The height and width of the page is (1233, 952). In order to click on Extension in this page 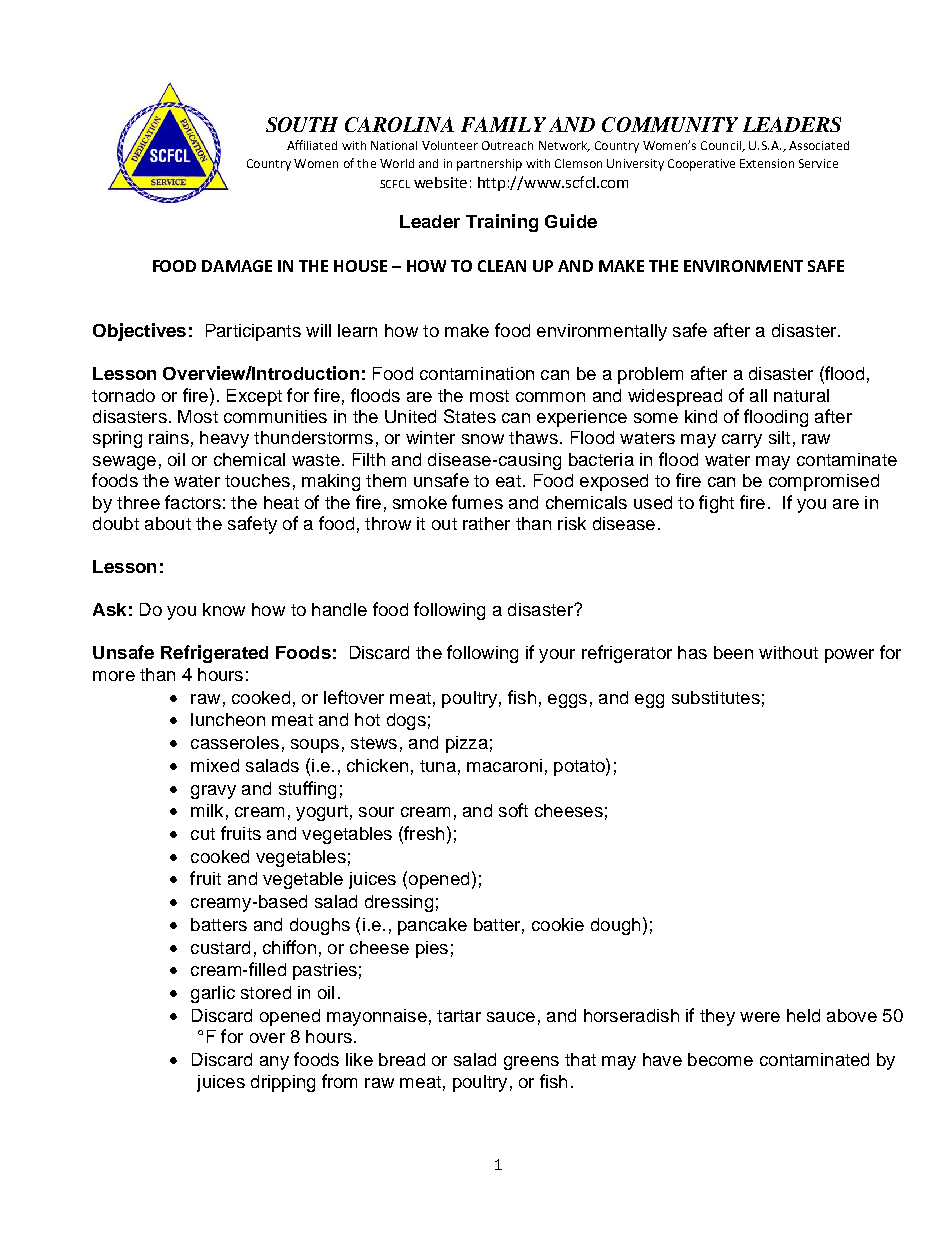, I will do `click(767, 163)`.
